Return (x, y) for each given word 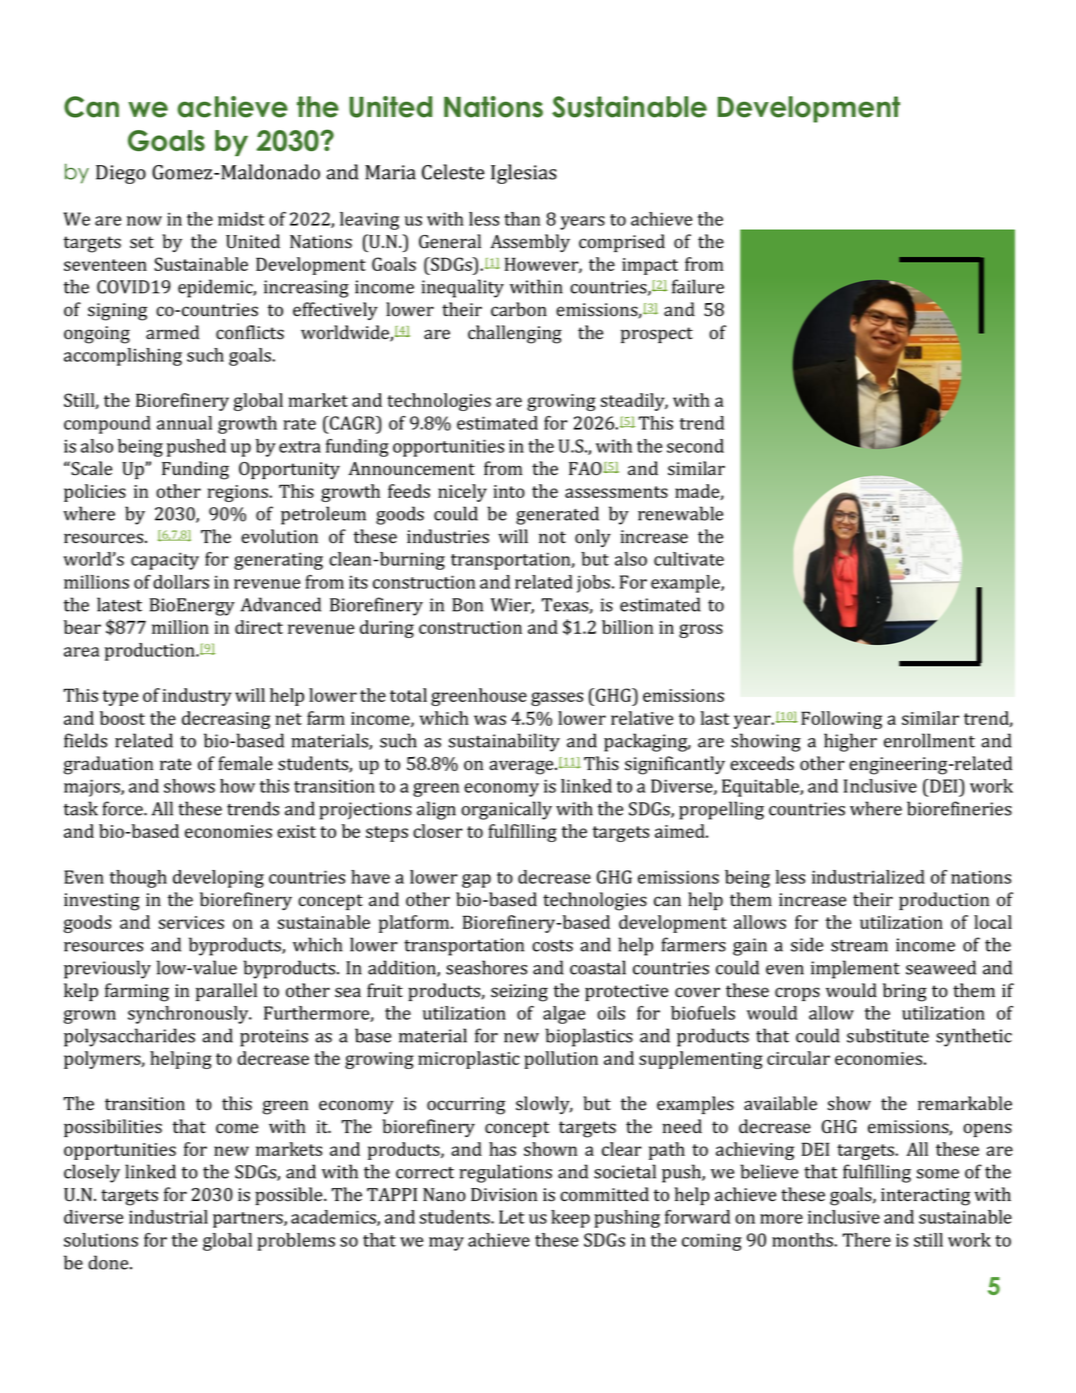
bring (905, 992)
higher (850, 742)
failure (698, 286)
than (522, 219)
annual (184, 423)
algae (564, 1015)
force (124, 808)
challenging (515, 334)
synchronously (189, 1015)
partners (249, 1220)
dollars (181, 582)
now (144, 221)
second (695, 446)
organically (506, 810)
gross (701, 631)
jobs (595, 584)
